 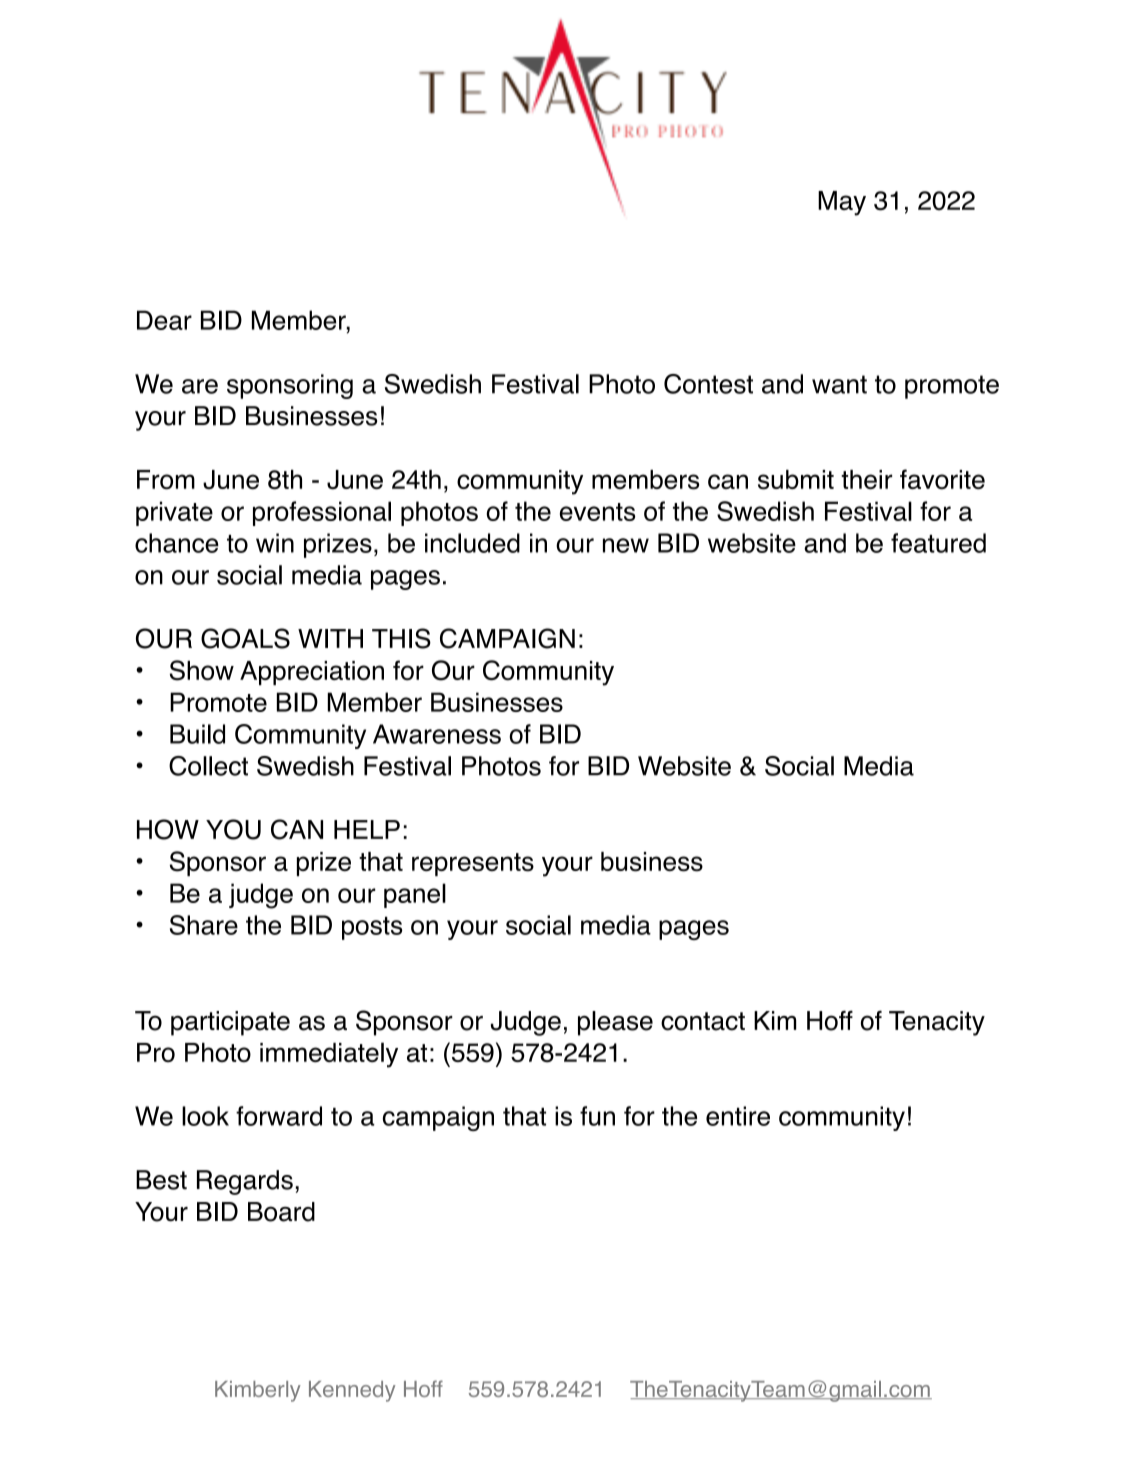 What do you see at coordinates (258, 1391) in the screenshot?
I see `Kimberly` at bounding box center [258, 1391].
